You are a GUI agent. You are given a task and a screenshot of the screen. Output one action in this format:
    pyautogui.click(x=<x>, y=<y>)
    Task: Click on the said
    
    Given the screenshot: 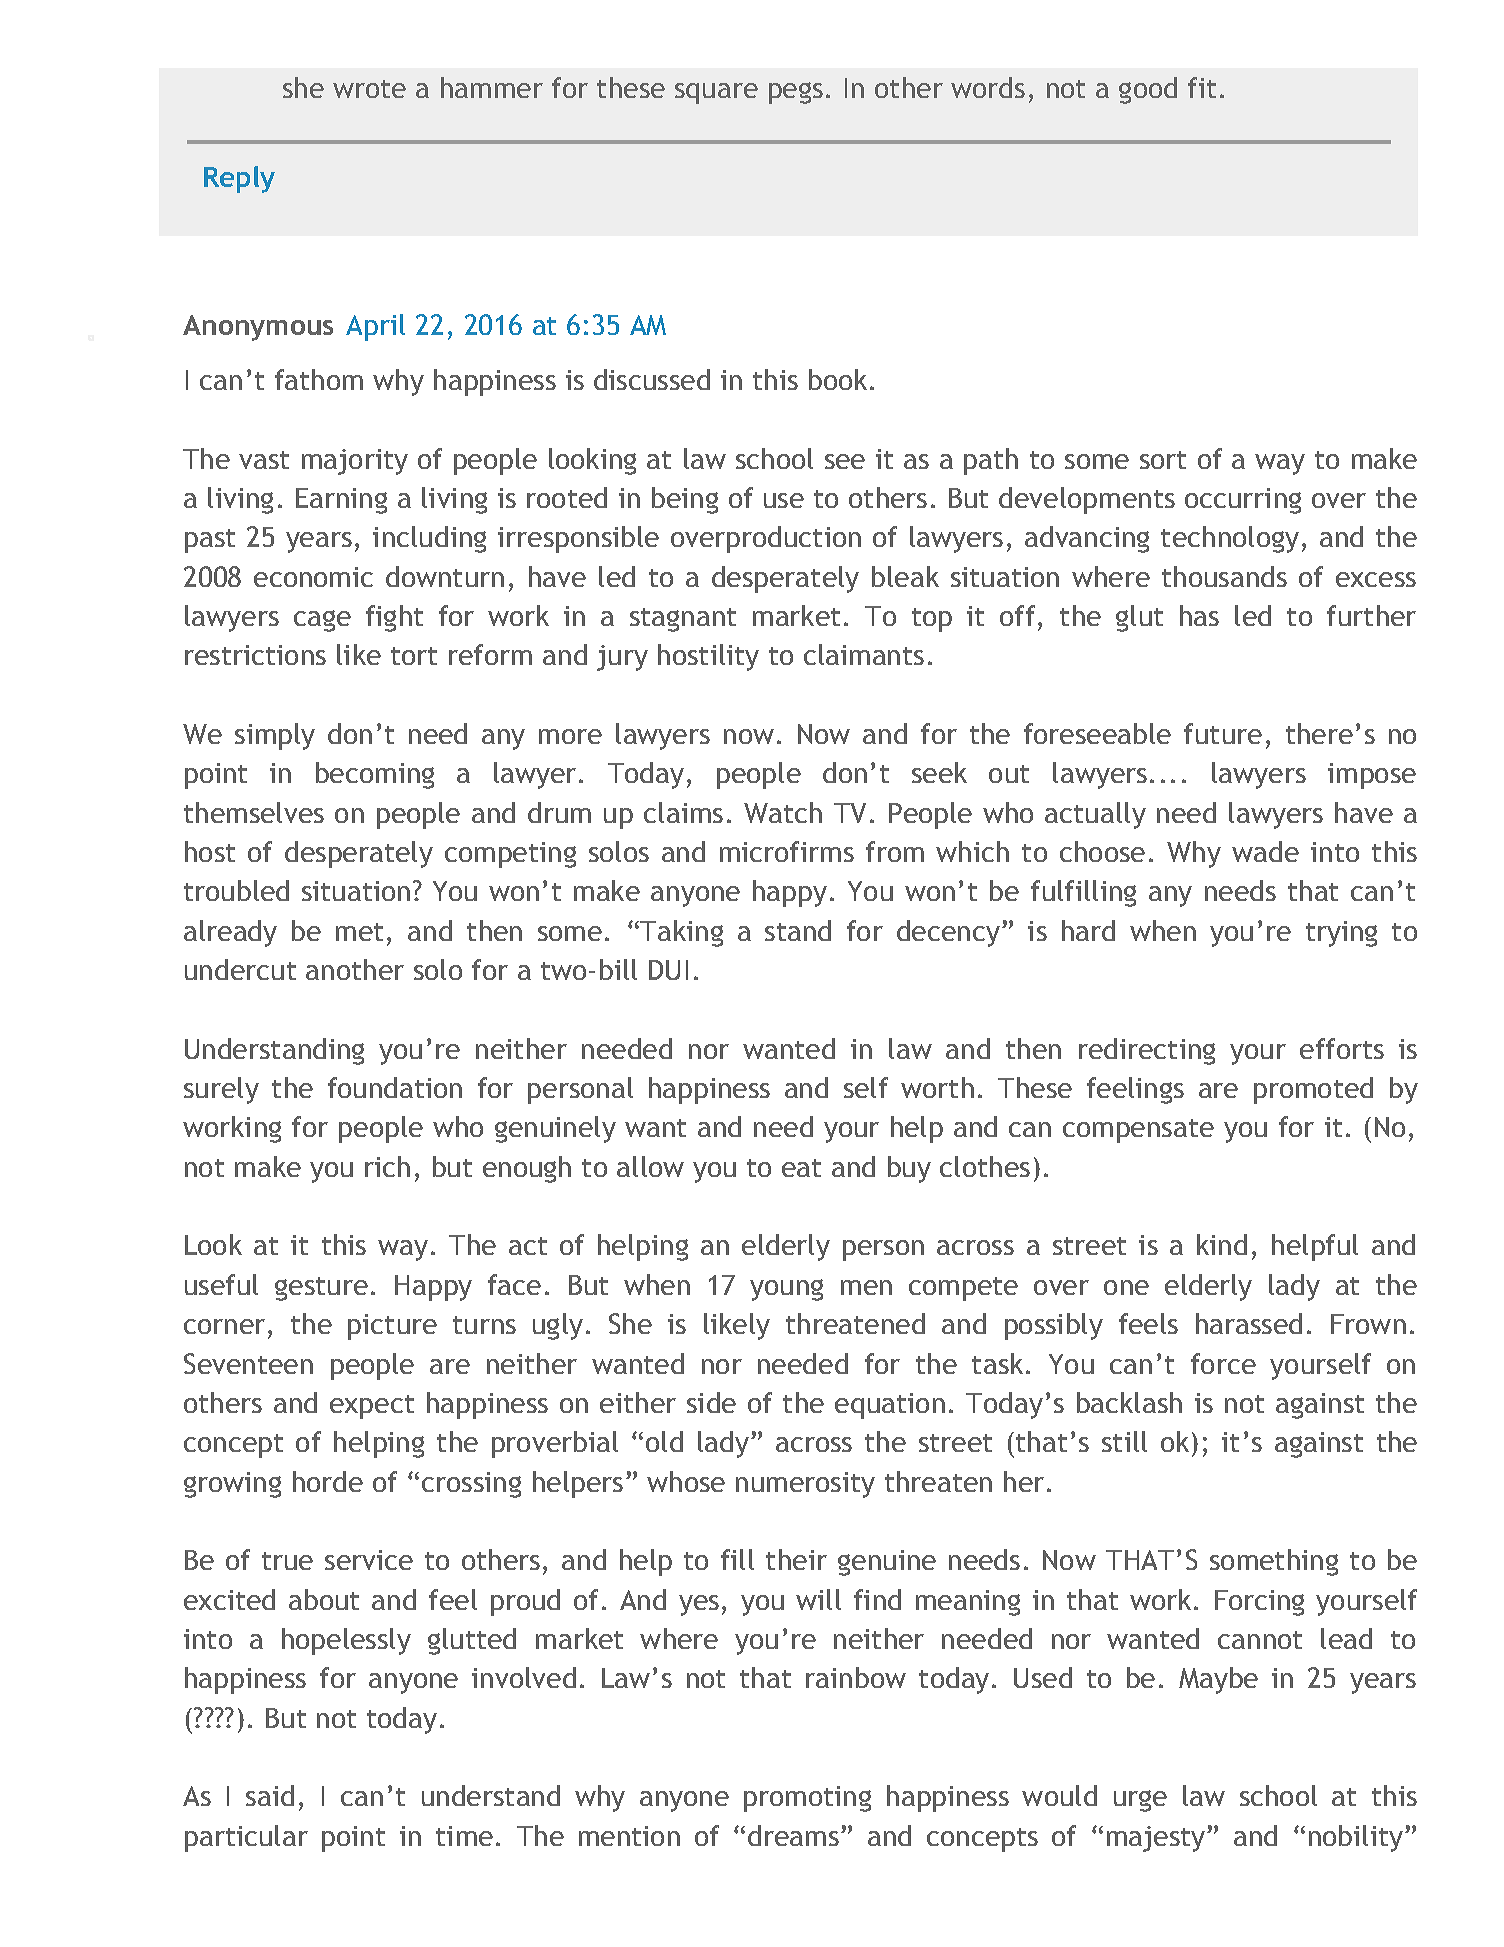 What is the action you would take?
    pyautogui.click(x=270, y=1795)
